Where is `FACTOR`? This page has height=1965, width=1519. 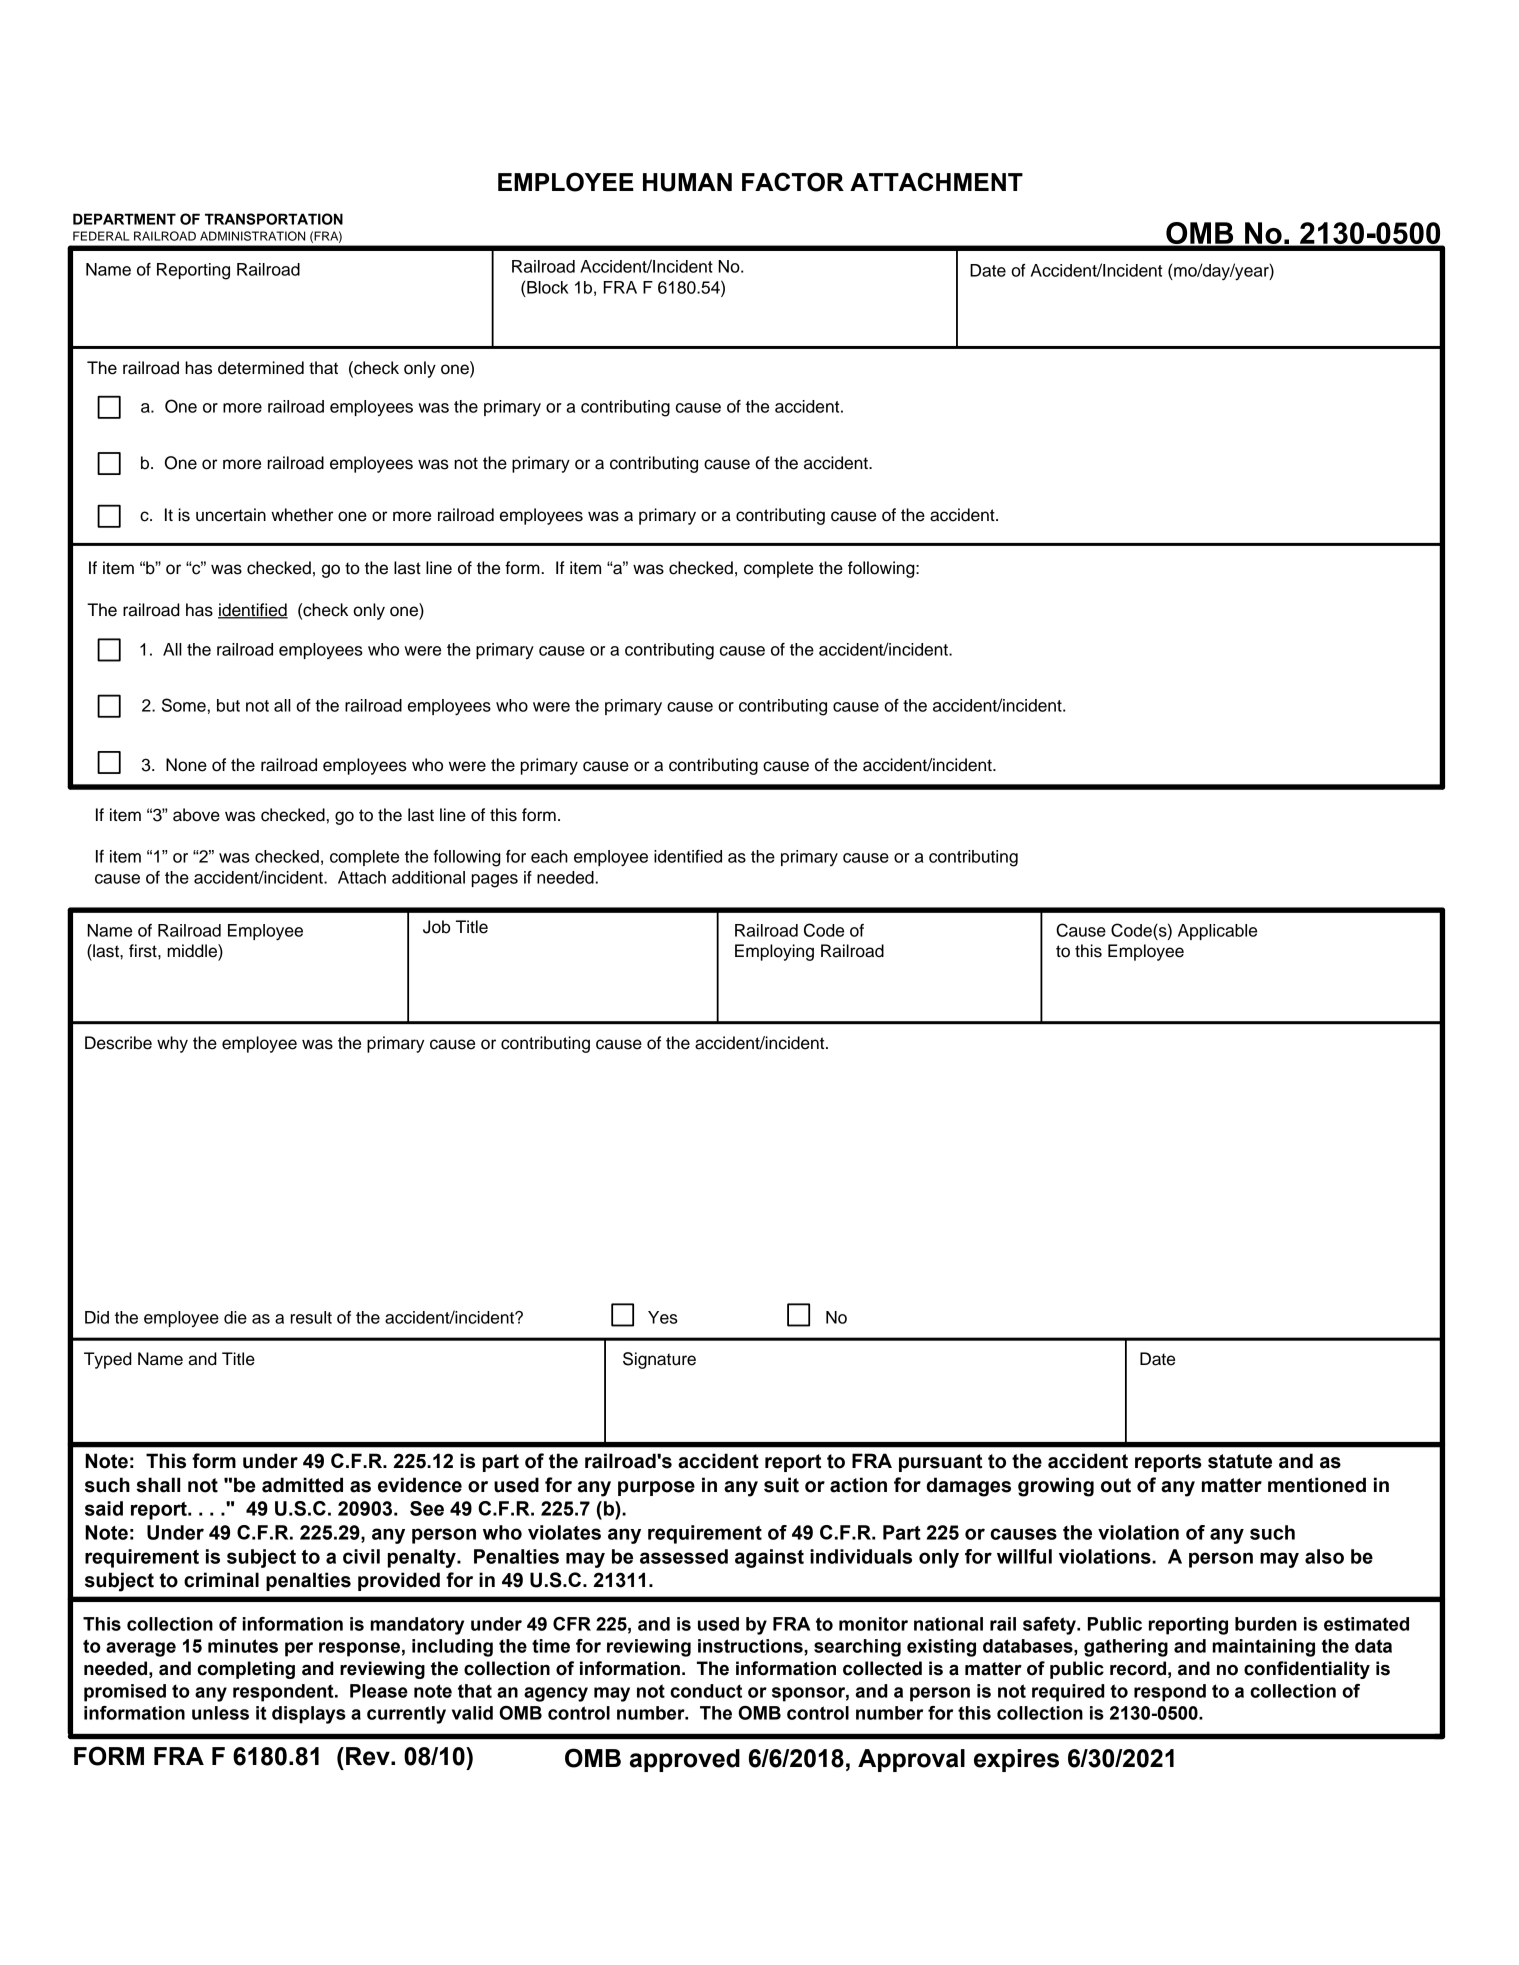 FACTOR is located at coordinates (793, 182).
